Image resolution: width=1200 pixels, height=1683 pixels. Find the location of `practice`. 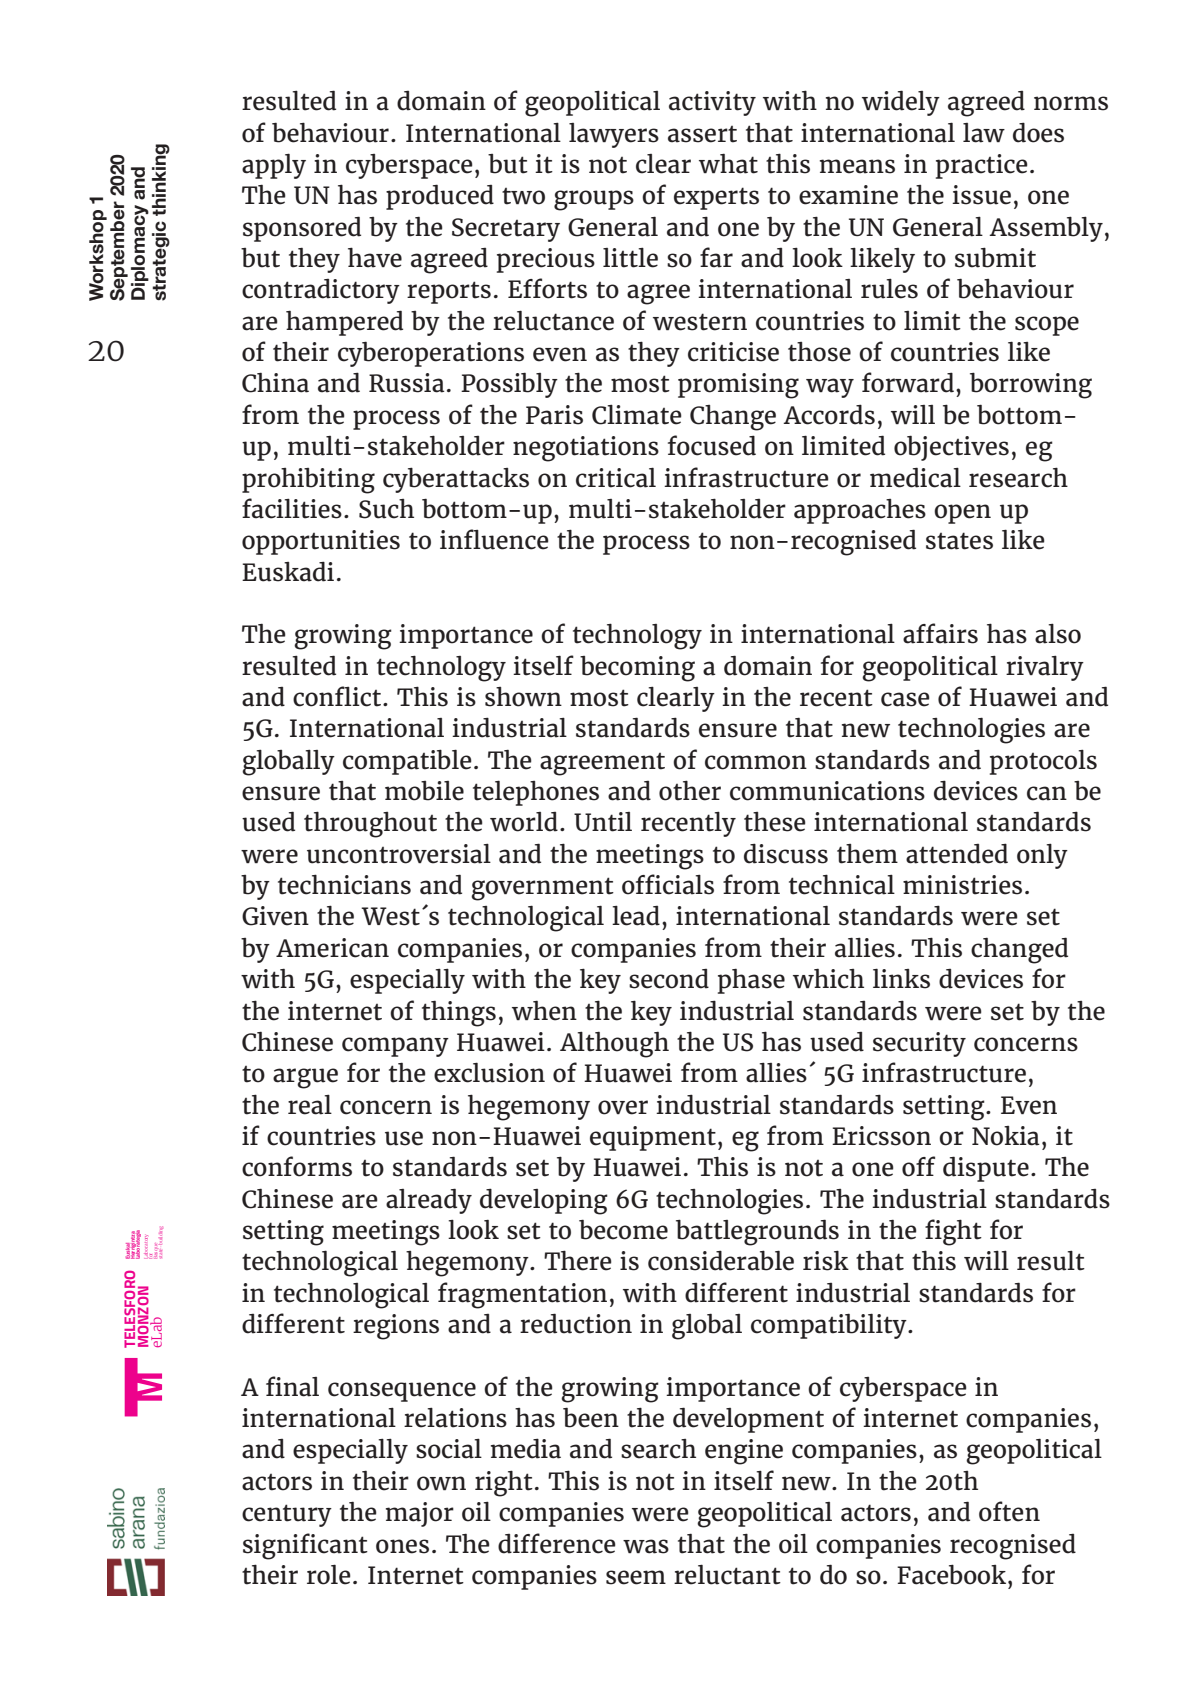

practice is located at coordinates (982, 166).
